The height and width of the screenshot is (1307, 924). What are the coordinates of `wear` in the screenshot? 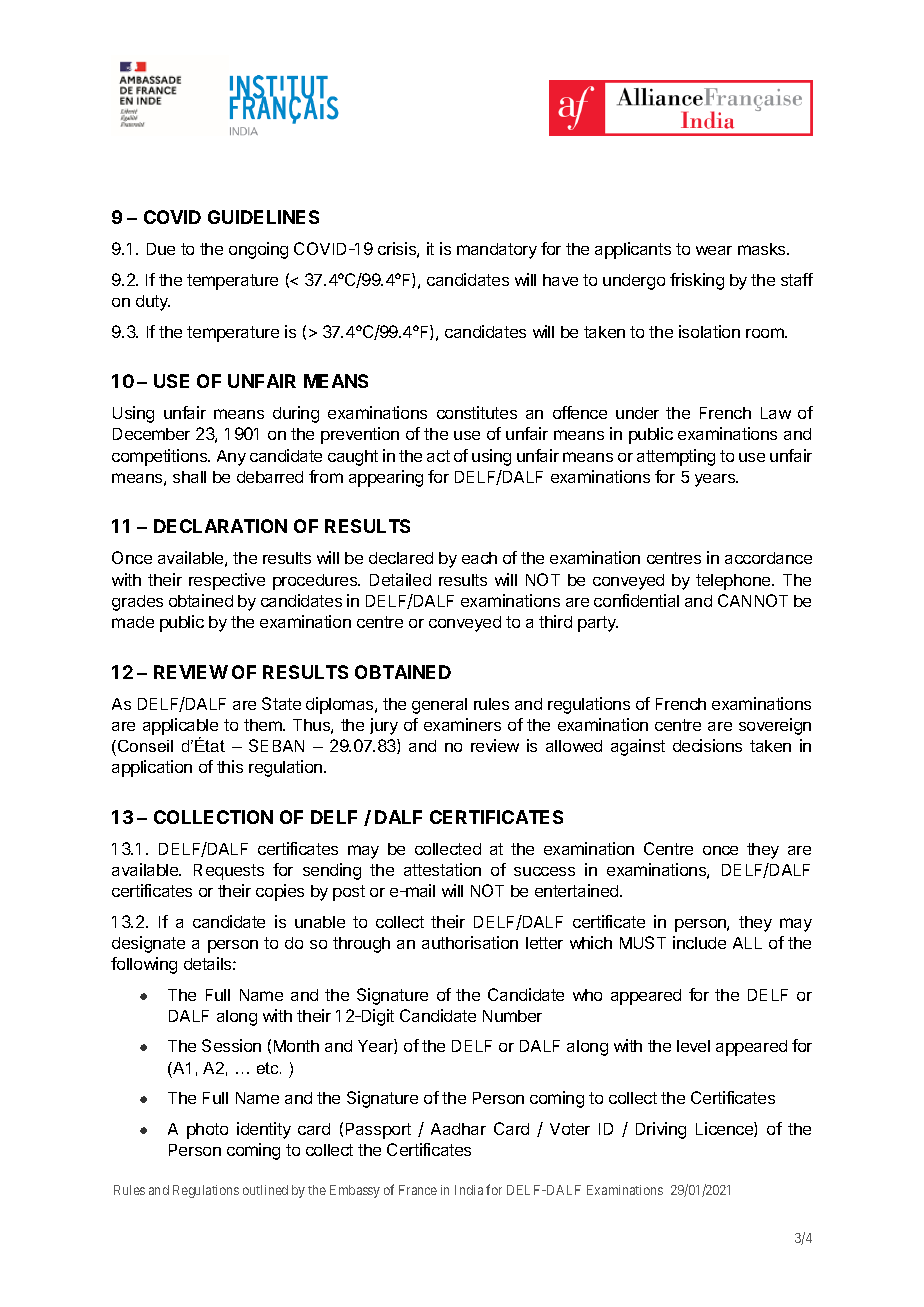 It's located at (714, 250).
